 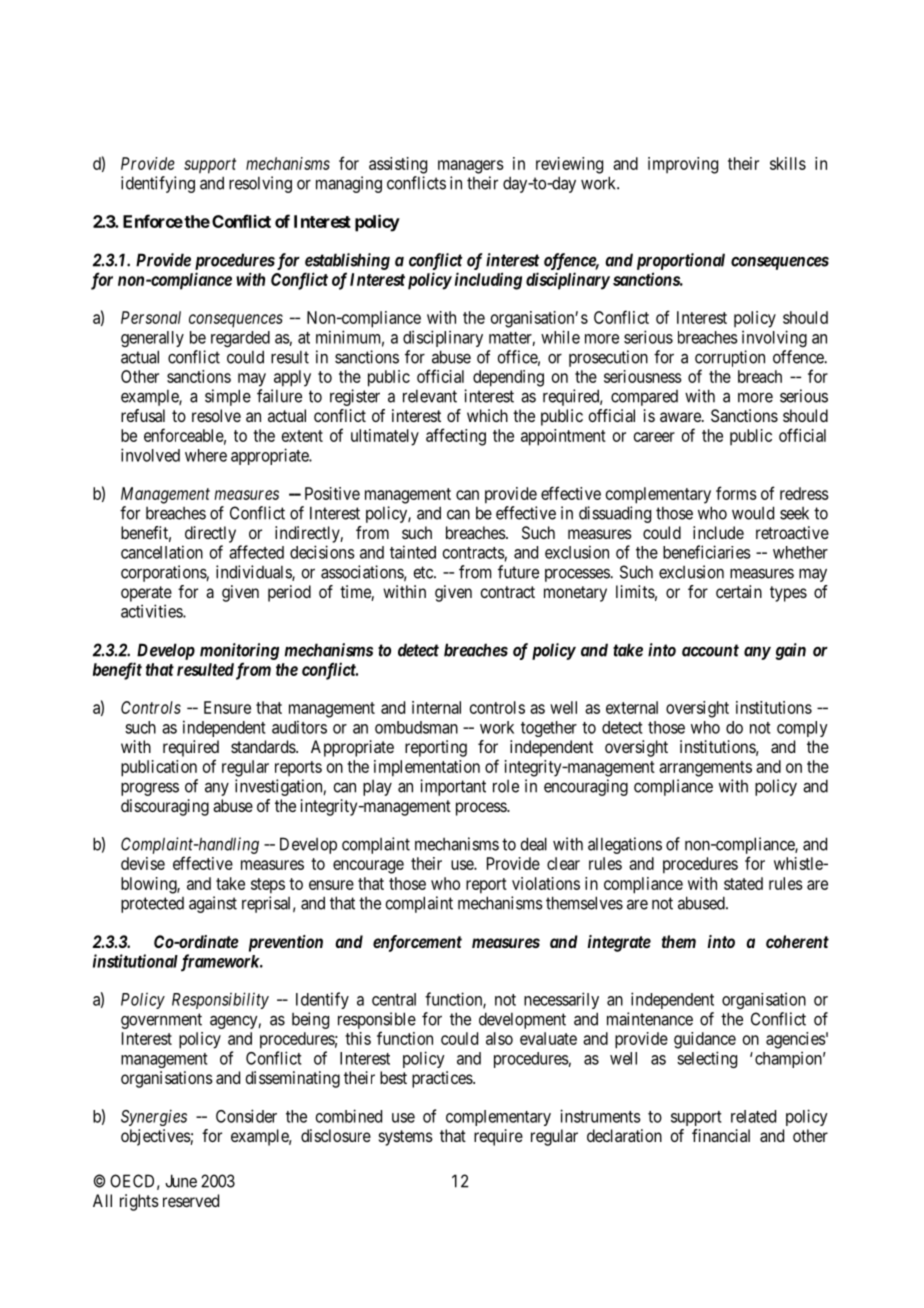 What do you see at coordinates (683, 165) in the screenshot?
I see `improving` at bounding box center [683, 165].
